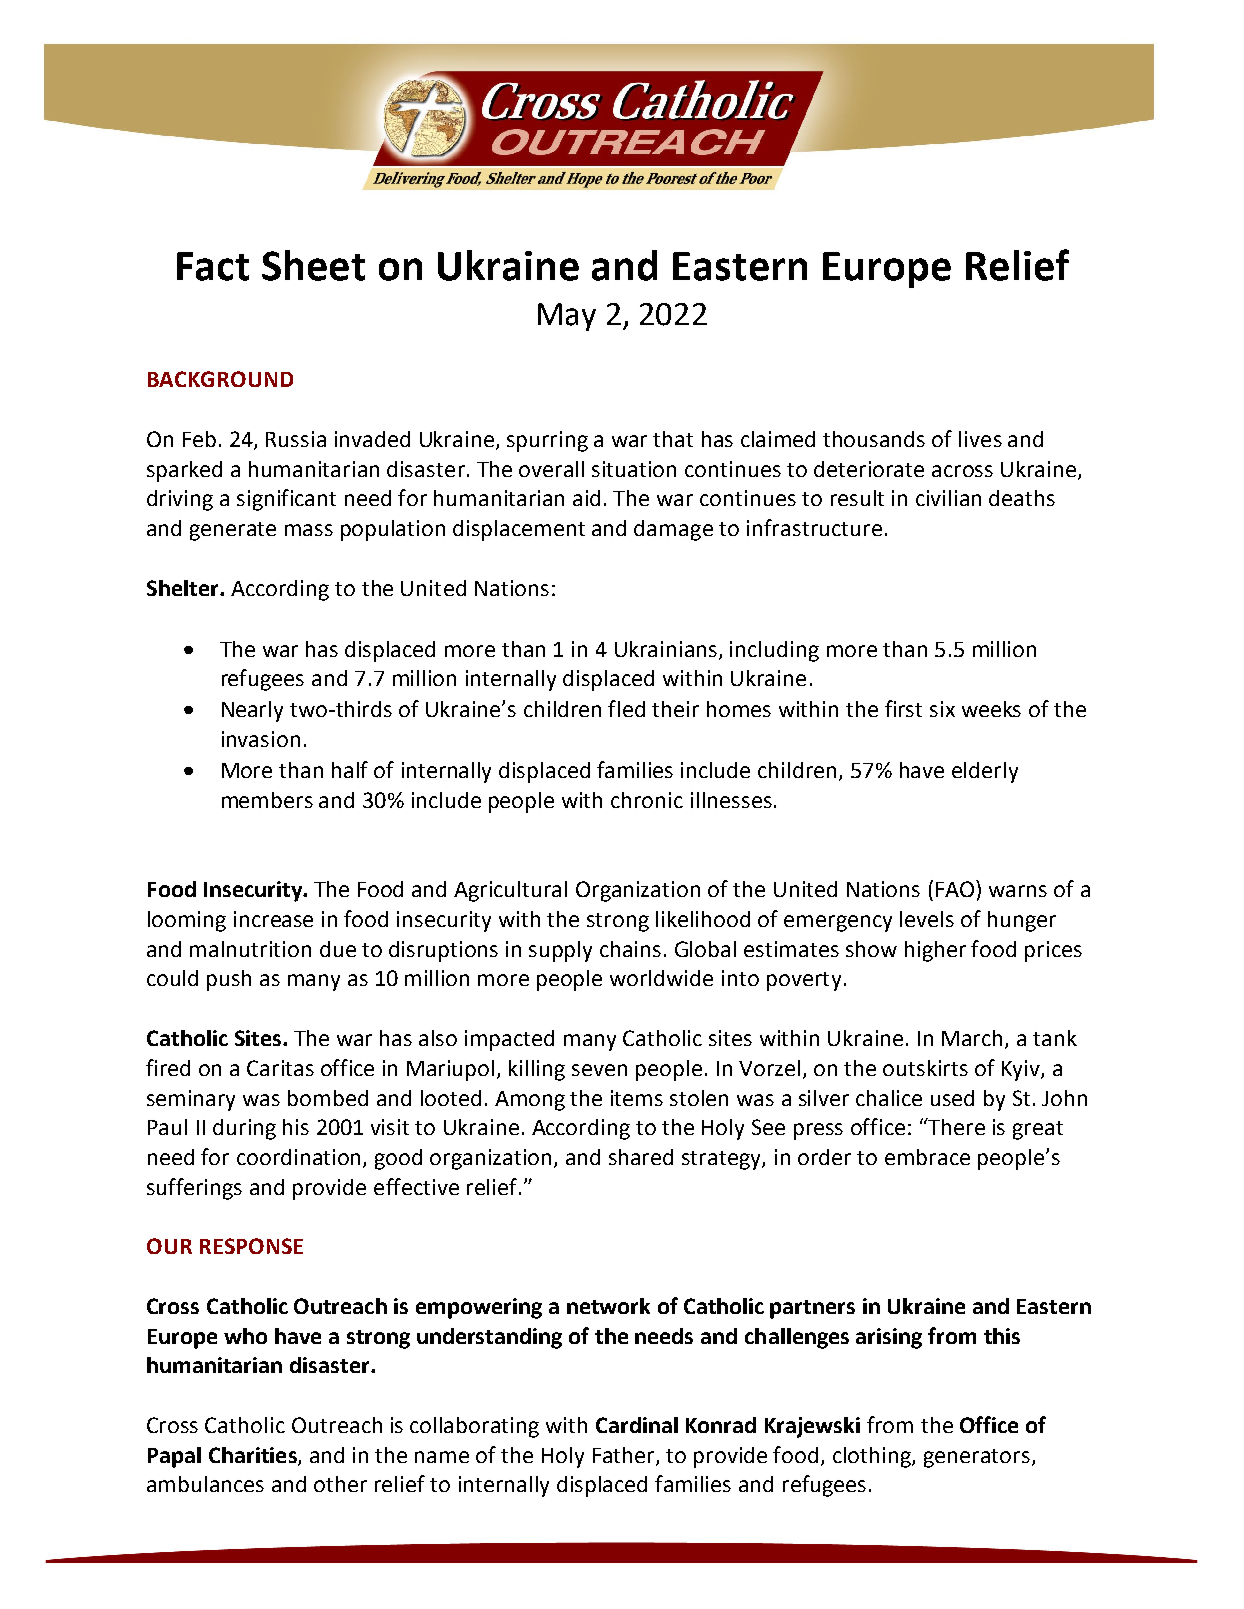 The height and width of the screenshot is (1609, 1244). What do you see at coordinates (925, 1068) in the screenshot?
I see `outskirts` at bounding box center [925, 1068].
